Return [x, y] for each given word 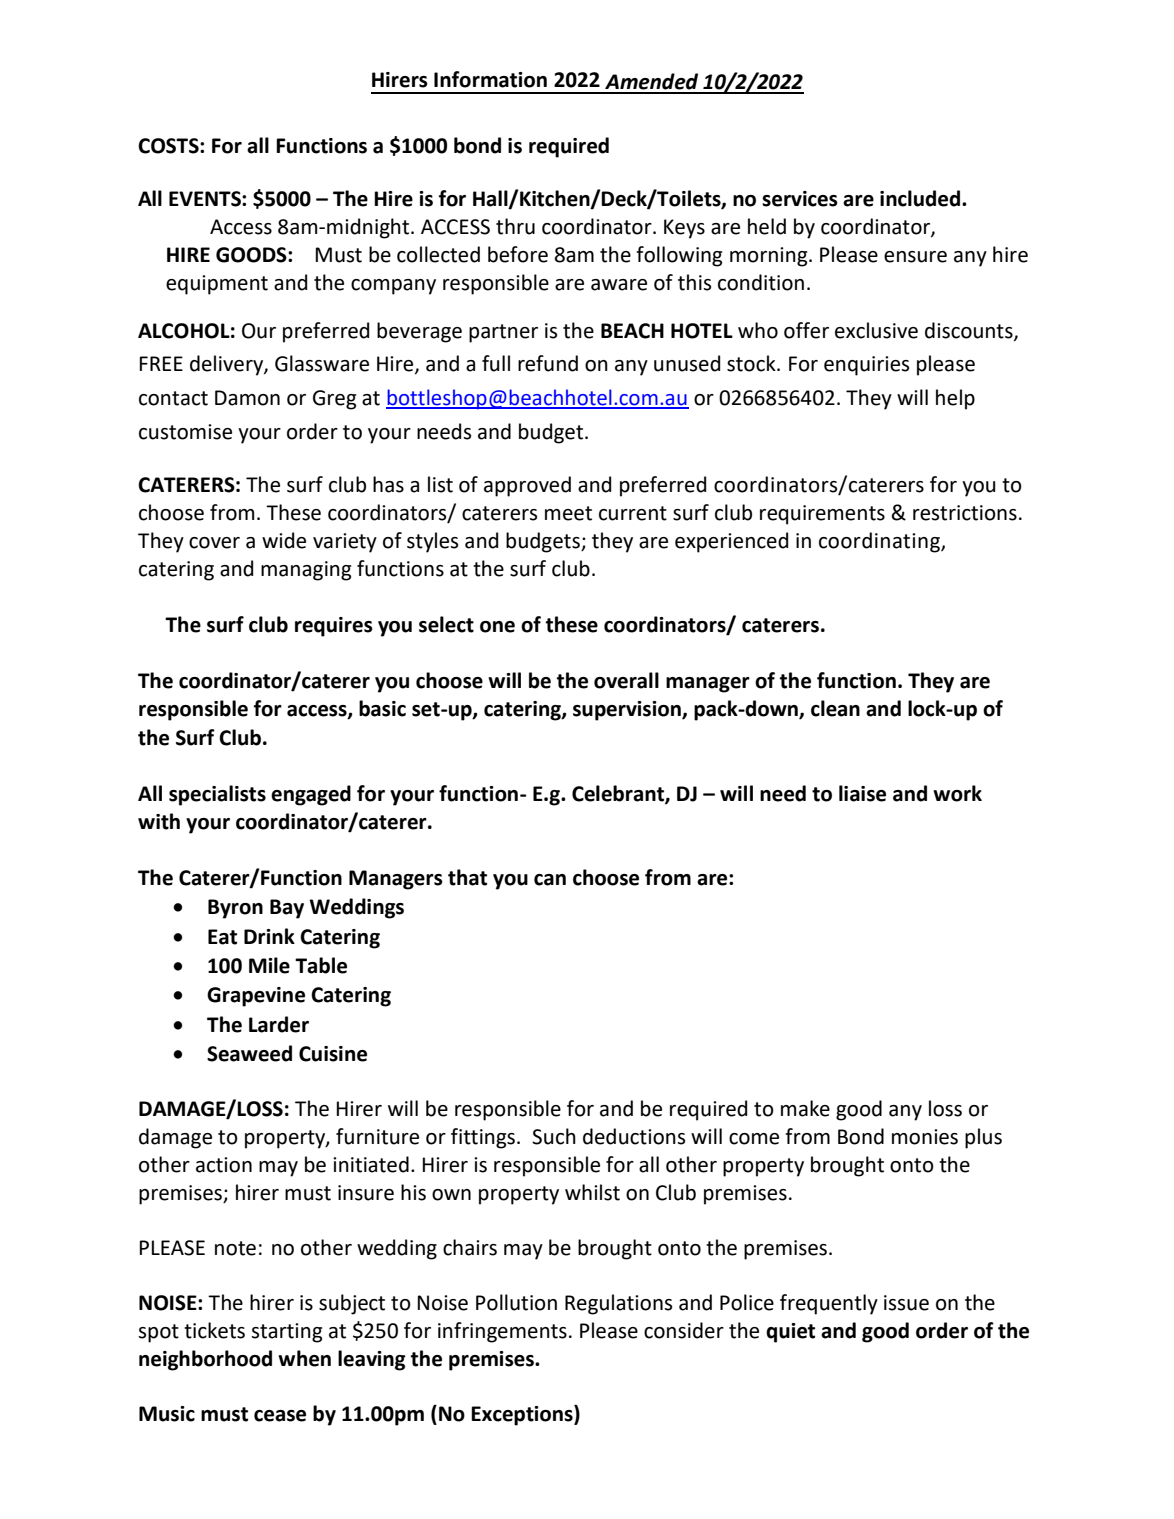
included [920, 198]
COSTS [169, 146]
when [304, 1358]
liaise [862, 793]
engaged [311, 795]
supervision [628, 711]
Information [490, 79]
